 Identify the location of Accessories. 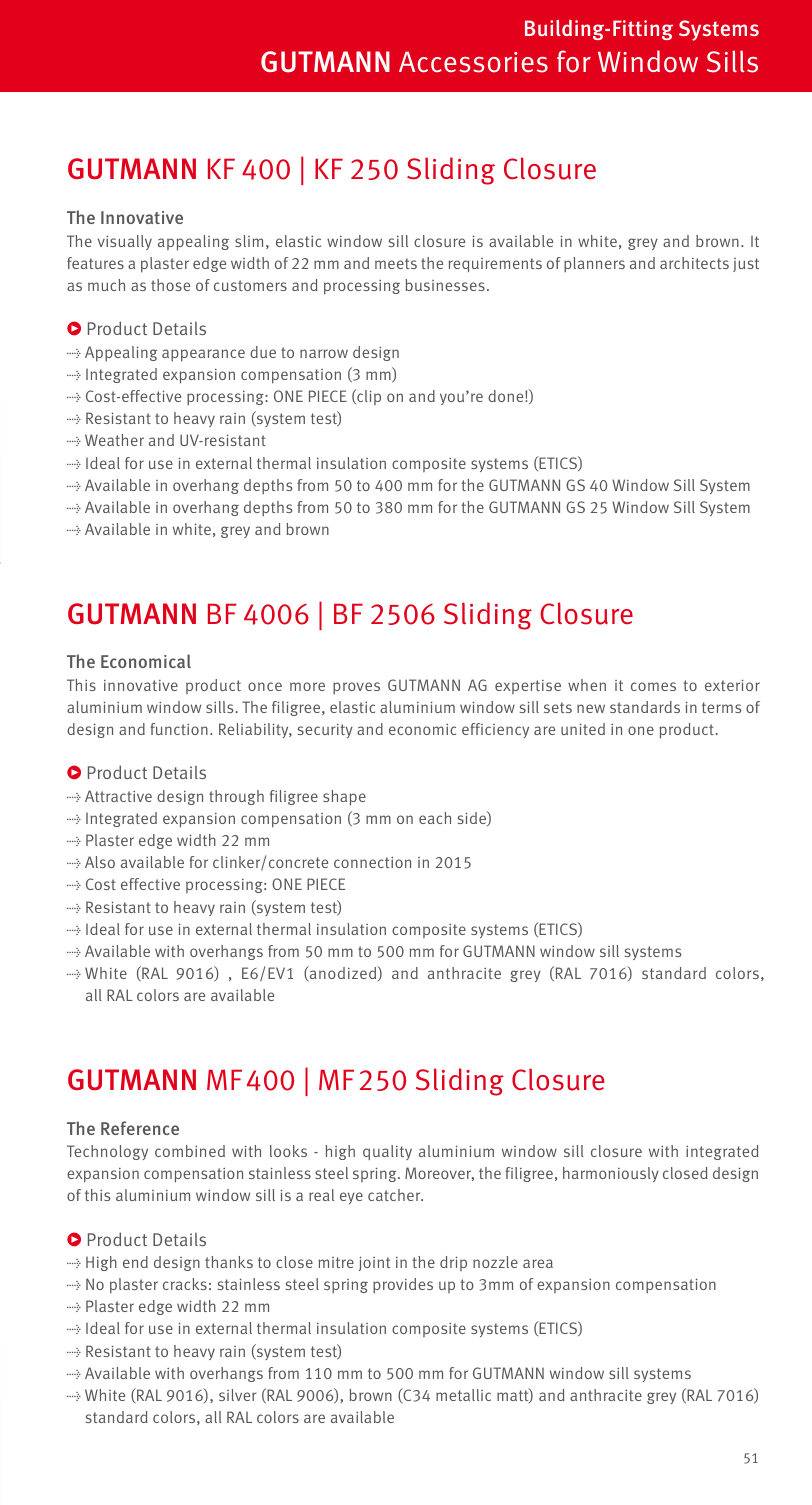
(473, 62).
